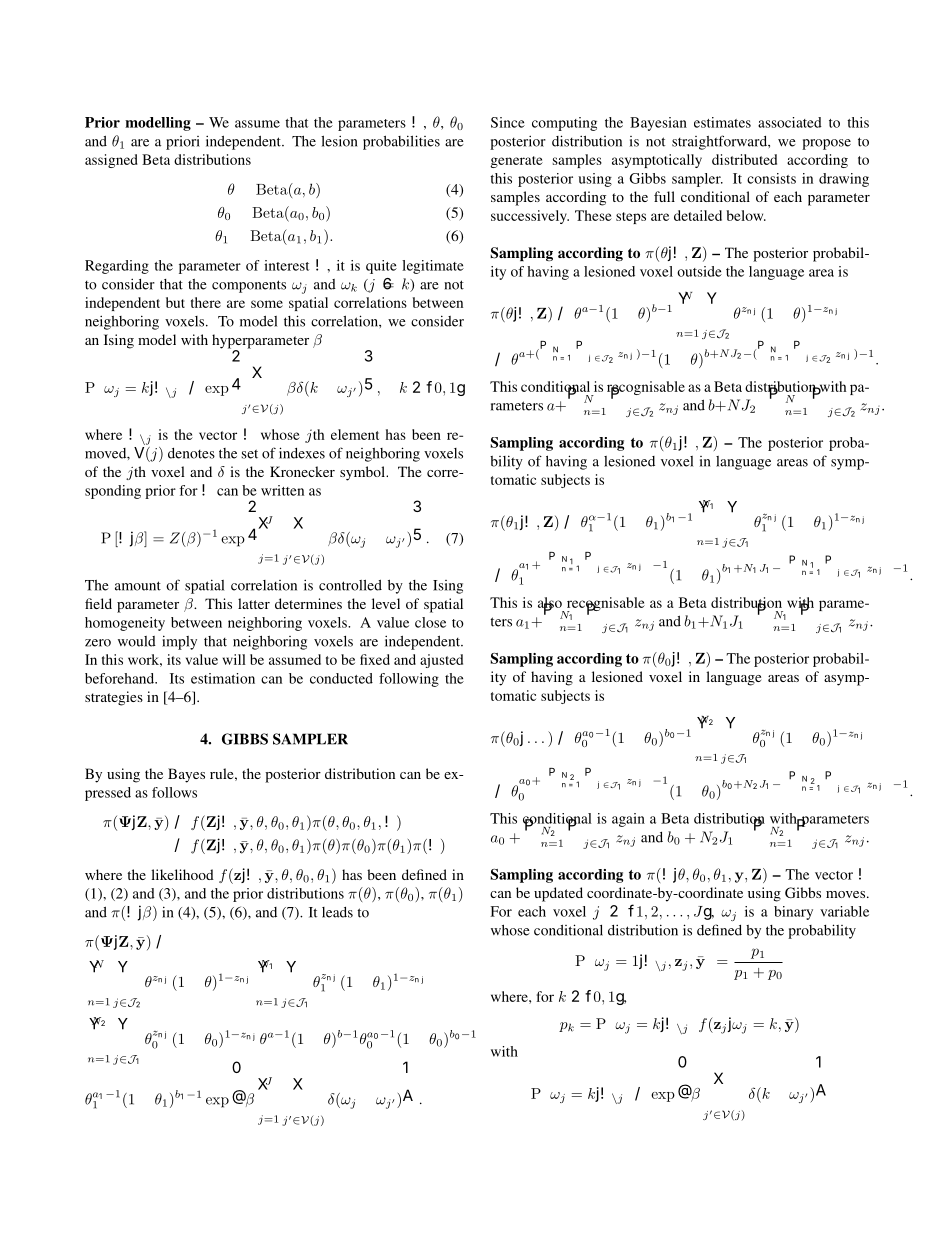 The height and width of the page is (1233, 952). I want to click on assigned, so click(111, 161).
